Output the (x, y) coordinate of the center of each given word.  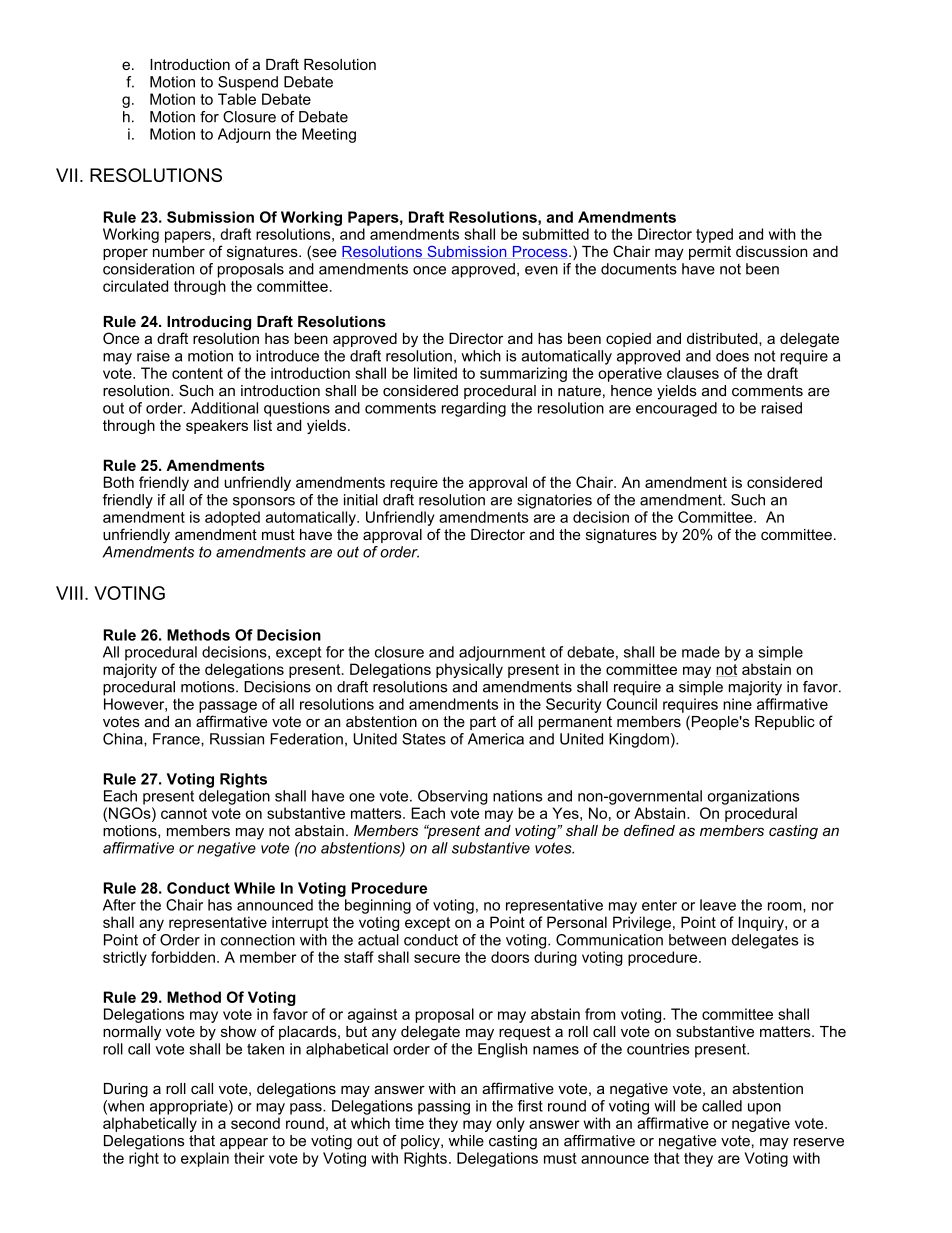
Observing (453, 797)
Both (119, 482)
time (409, 1123)
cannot (184, 813)
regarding (474, 409)
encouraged (676, 409)
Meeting (329, 135)
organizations (753, 797)
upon (764, 1109)
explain (205, 1159)
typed (714, 235)
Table (237, 99)
